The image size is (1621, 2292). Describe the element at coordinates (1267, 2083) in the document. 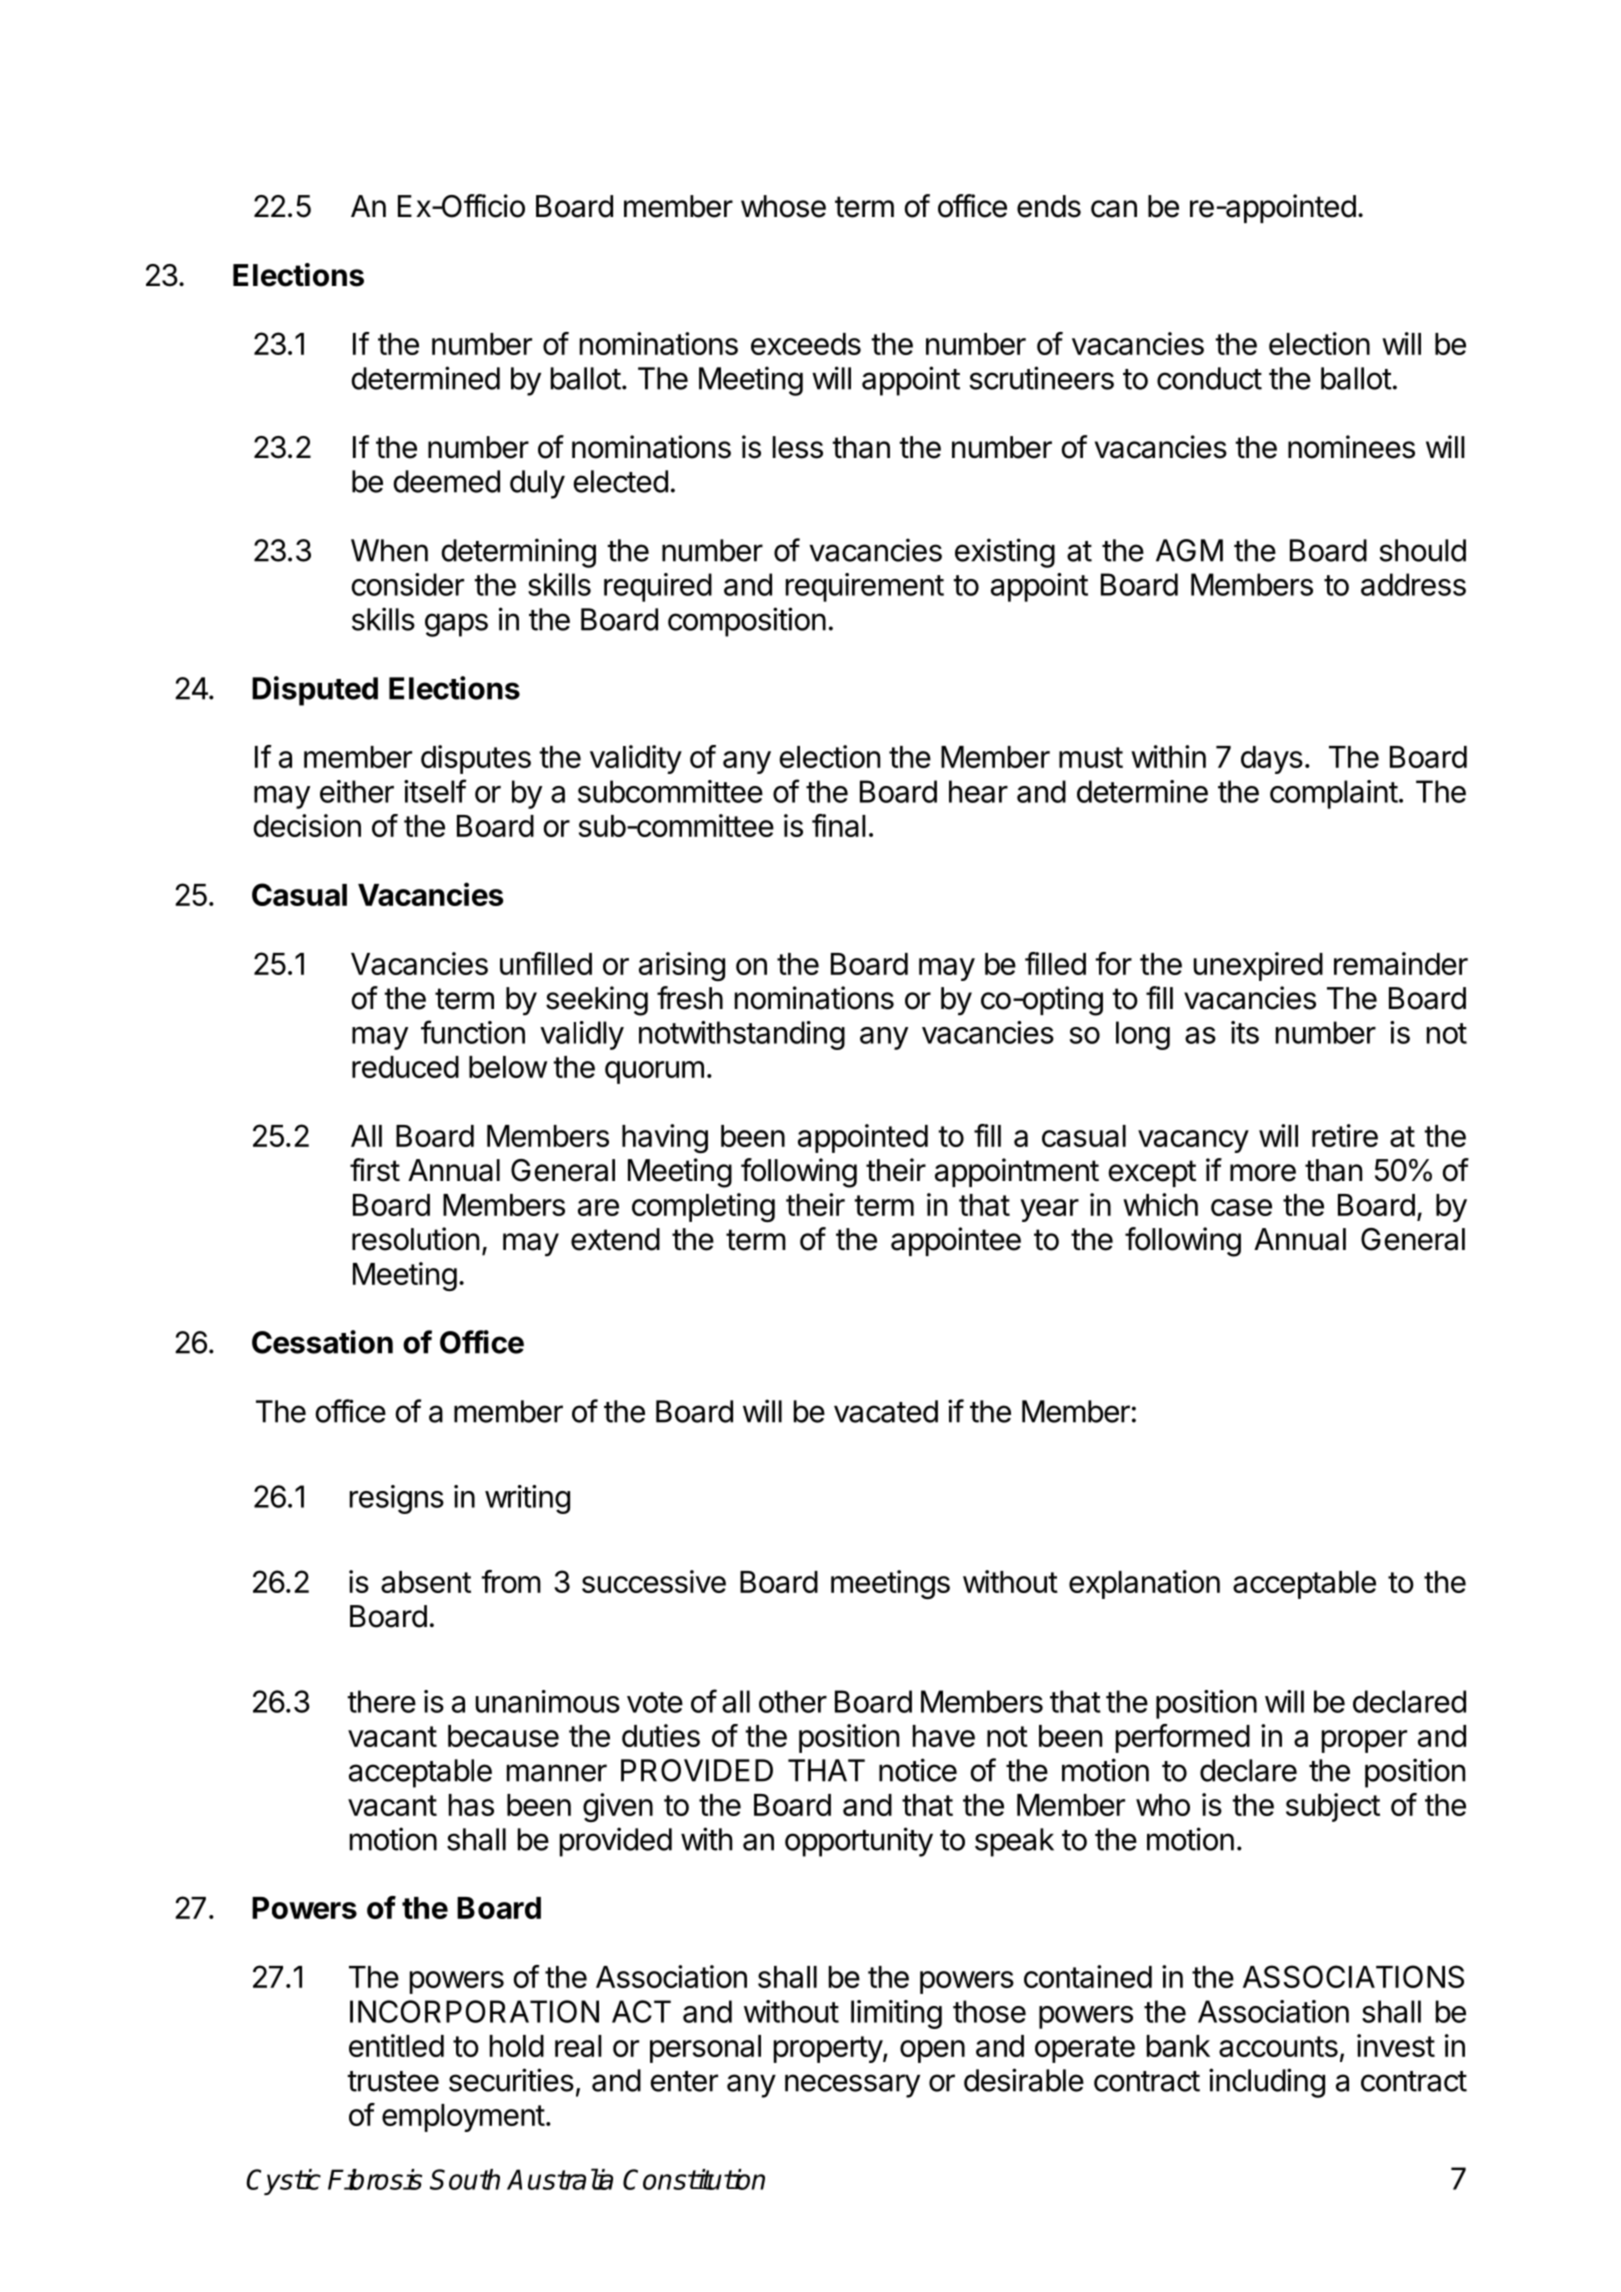

I see `including` at that location.
